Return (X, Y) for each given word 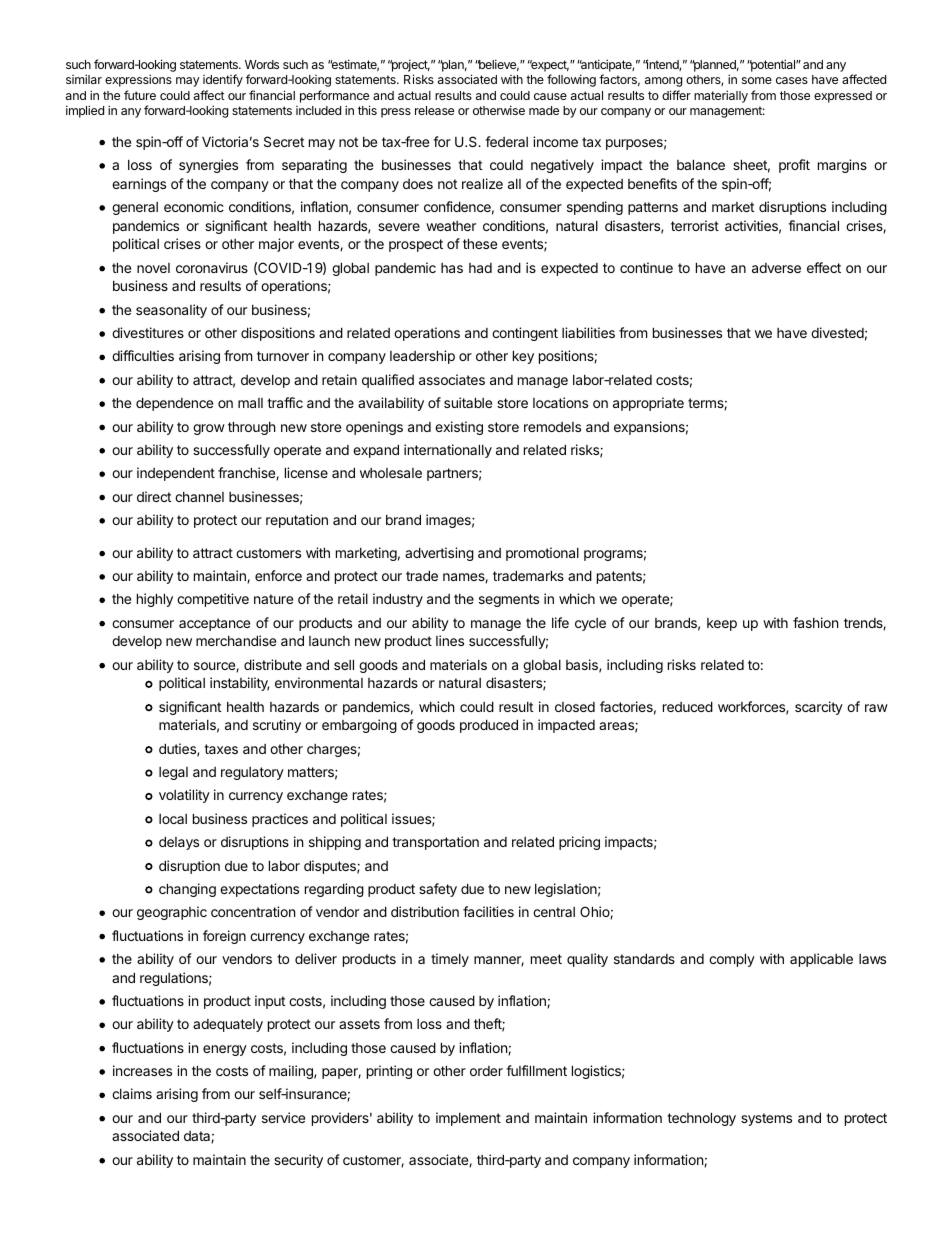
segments (509, 600)
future (140, 95)
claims (132, 1093)
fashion (815, 622)
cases (792, 80)
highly (155, 600)
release (434, 110)
